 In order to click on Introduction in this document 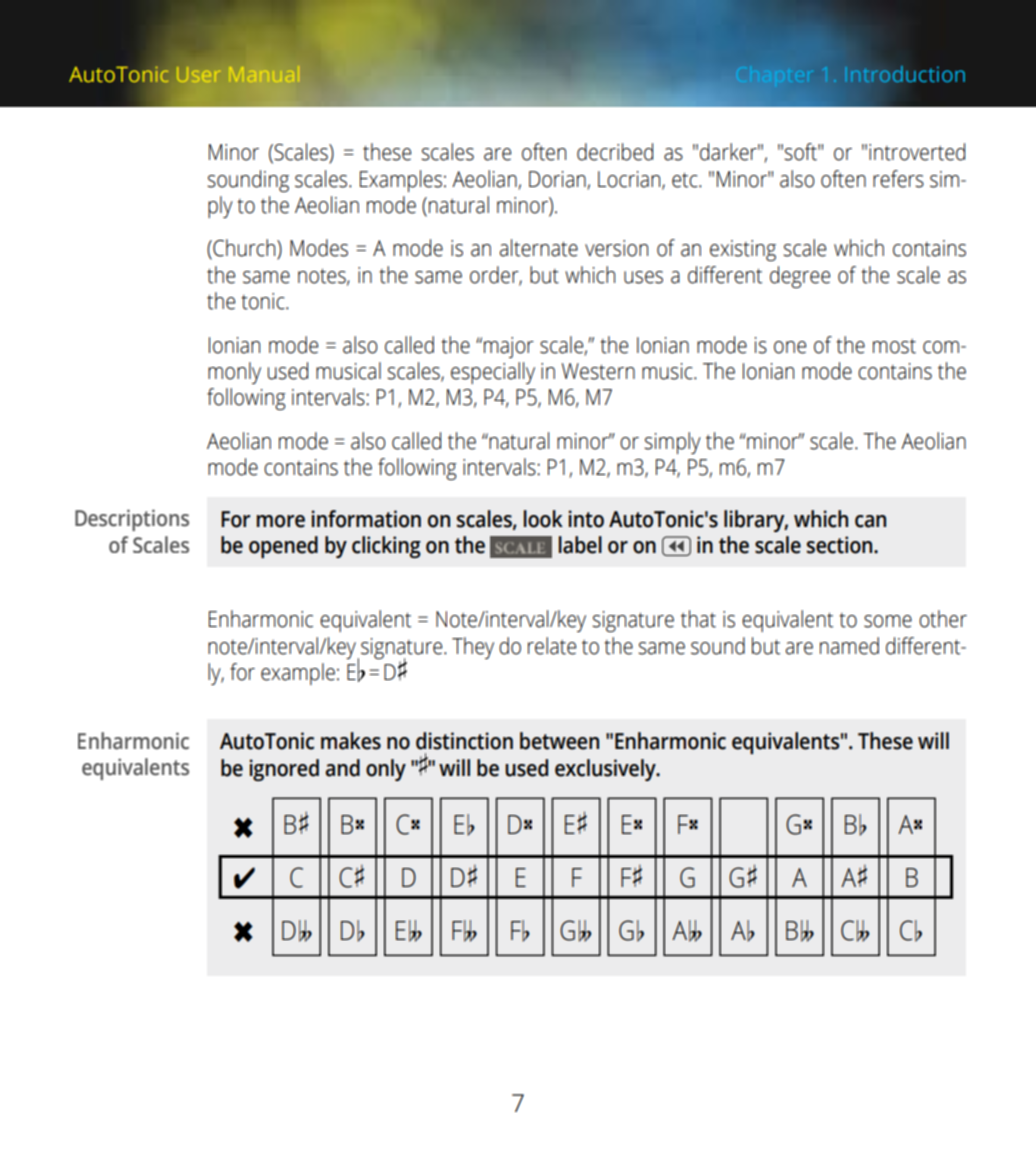, I will do `click(905, 74)`.
